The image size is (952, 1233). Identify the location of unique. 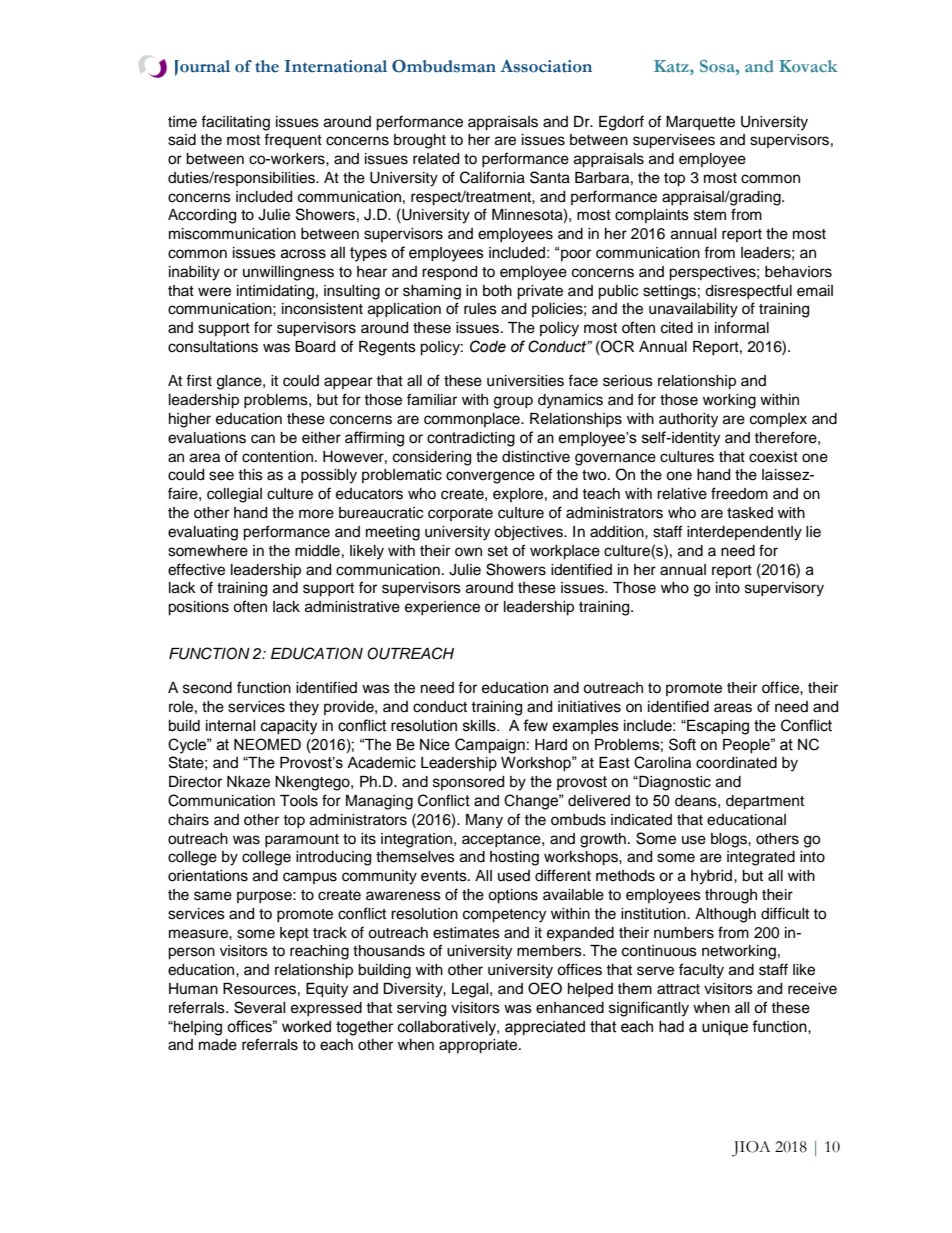
(725, 1028).
